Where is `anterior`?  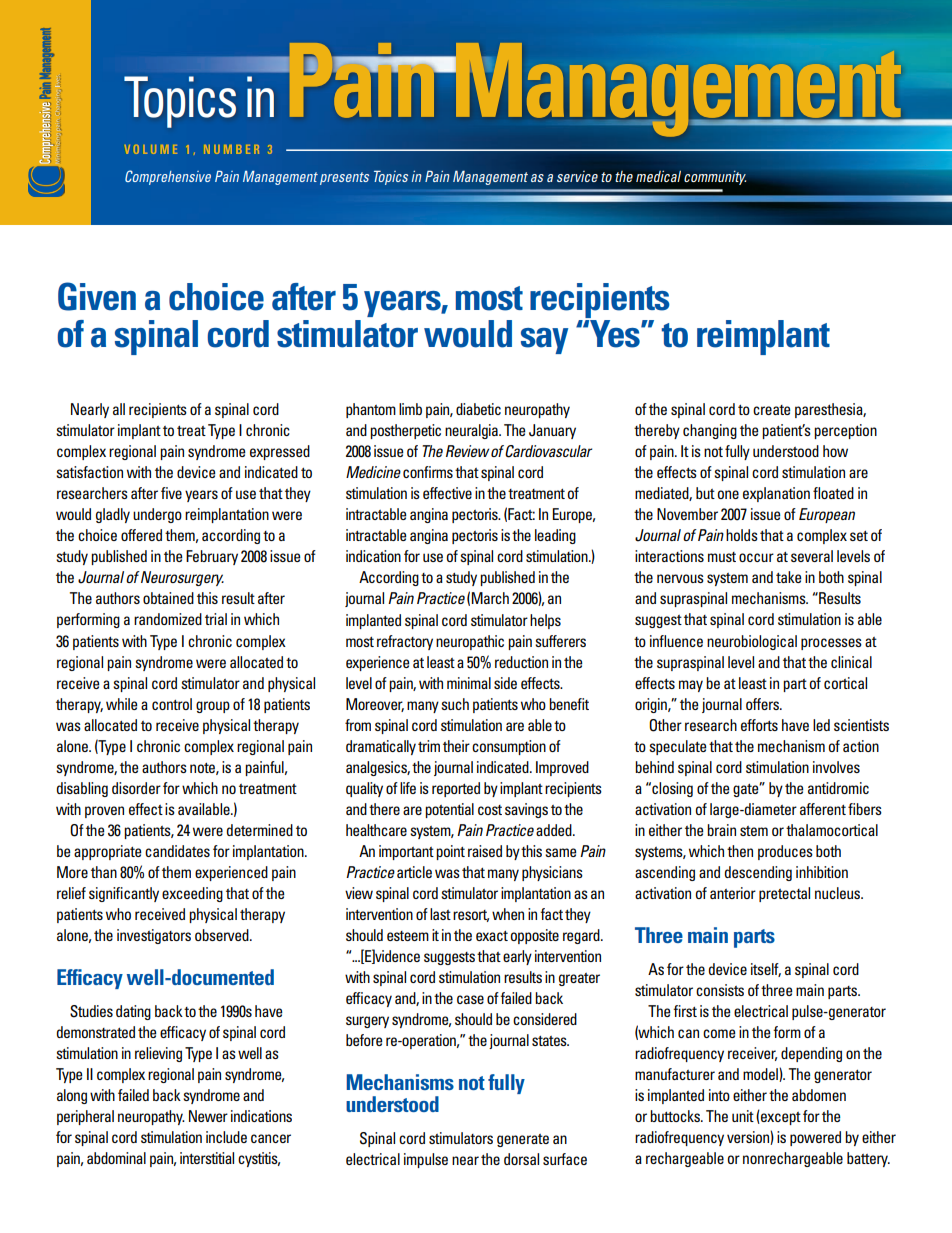
anterior is located at coordinates (733, 893).
